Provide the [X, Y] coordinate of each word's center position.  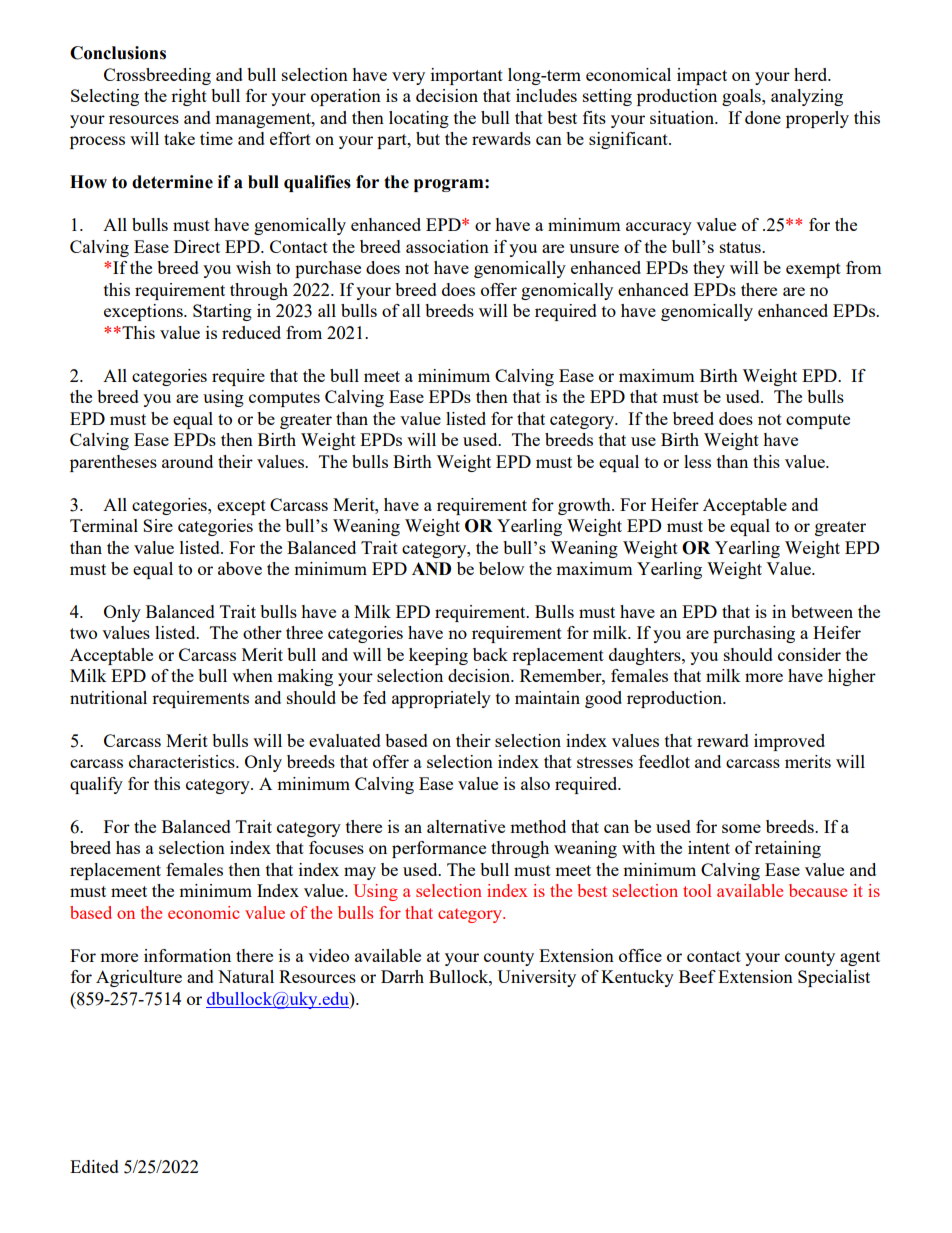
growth [585, 506]
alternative [466, 826]
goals [742, 97]
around [187, 461]
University [536, 978]
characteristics [183, 761]
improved [789, 742]
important [467, 76]
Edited [94, 1166]
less [697, 461]
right [189, 97]
